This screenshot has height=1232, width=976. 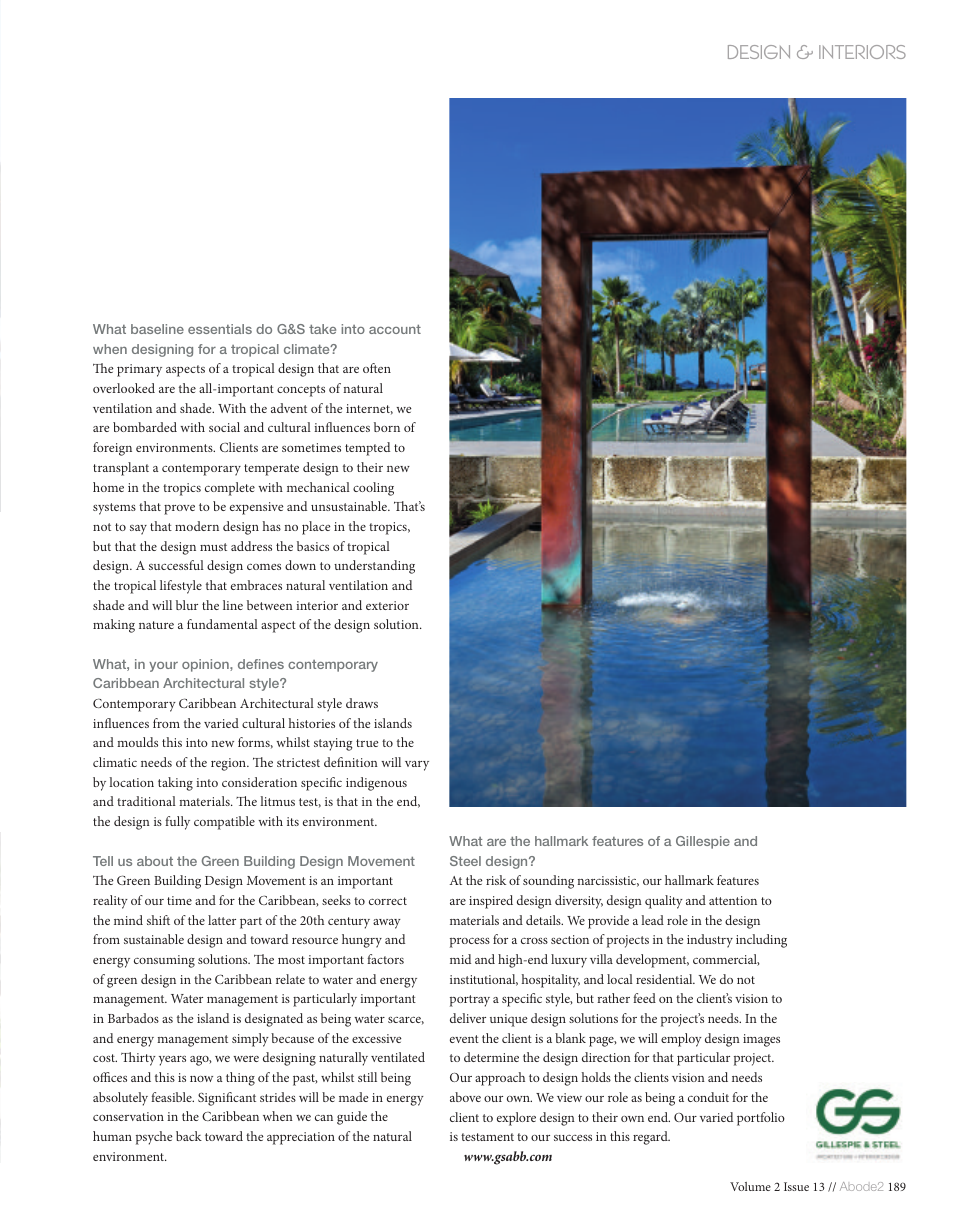 What do you see at coordinates (387, 605) in the screenshot?
I see `exterior` at bounding box center [387, 605].
